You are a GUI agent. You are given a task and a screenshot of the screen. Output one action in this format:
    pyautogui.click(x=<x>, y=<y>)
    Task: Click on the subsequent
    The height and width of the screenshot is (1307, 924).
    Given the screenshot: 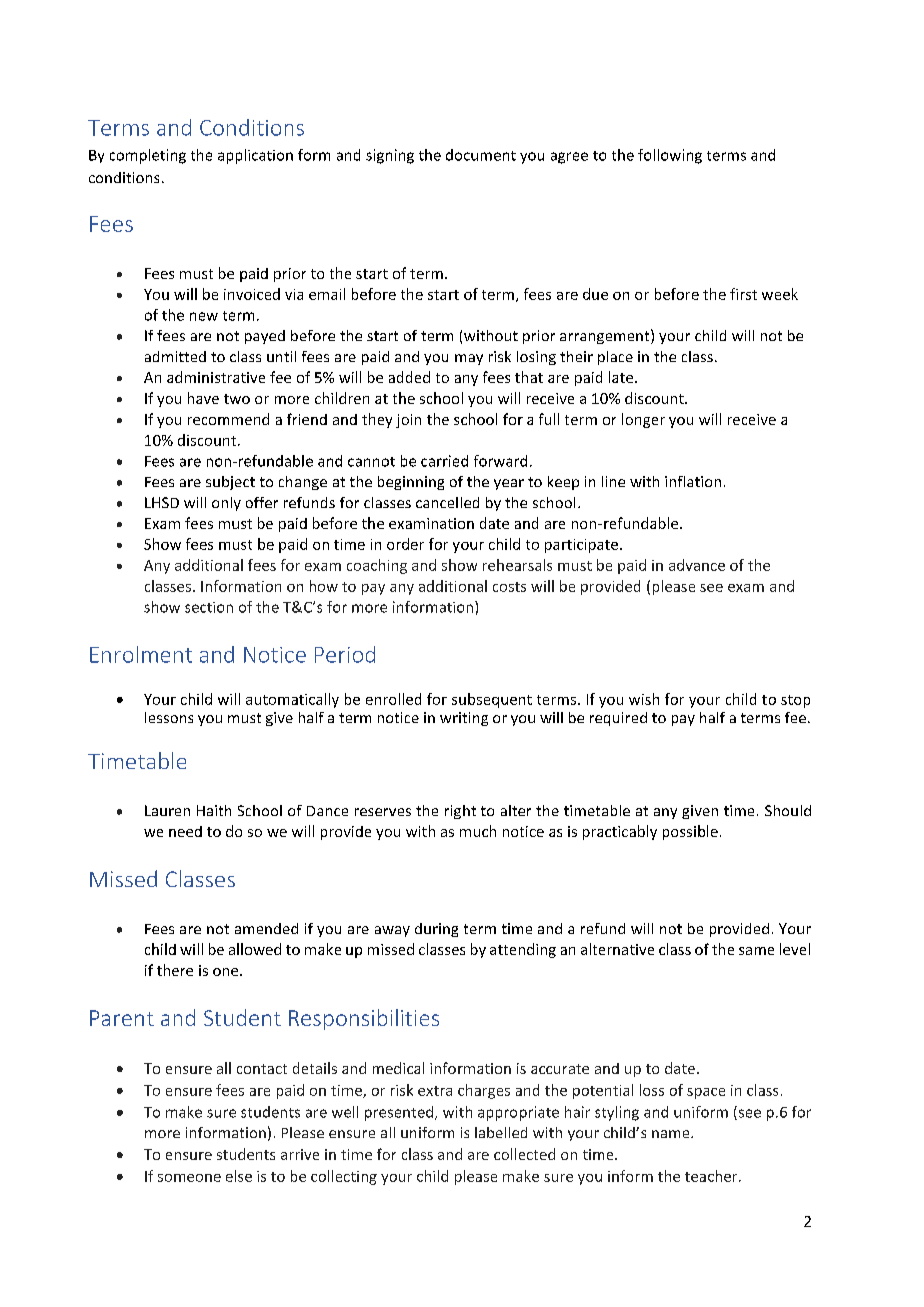 What is the action you would take?
    pyautogui.click(x=492, y=700)
